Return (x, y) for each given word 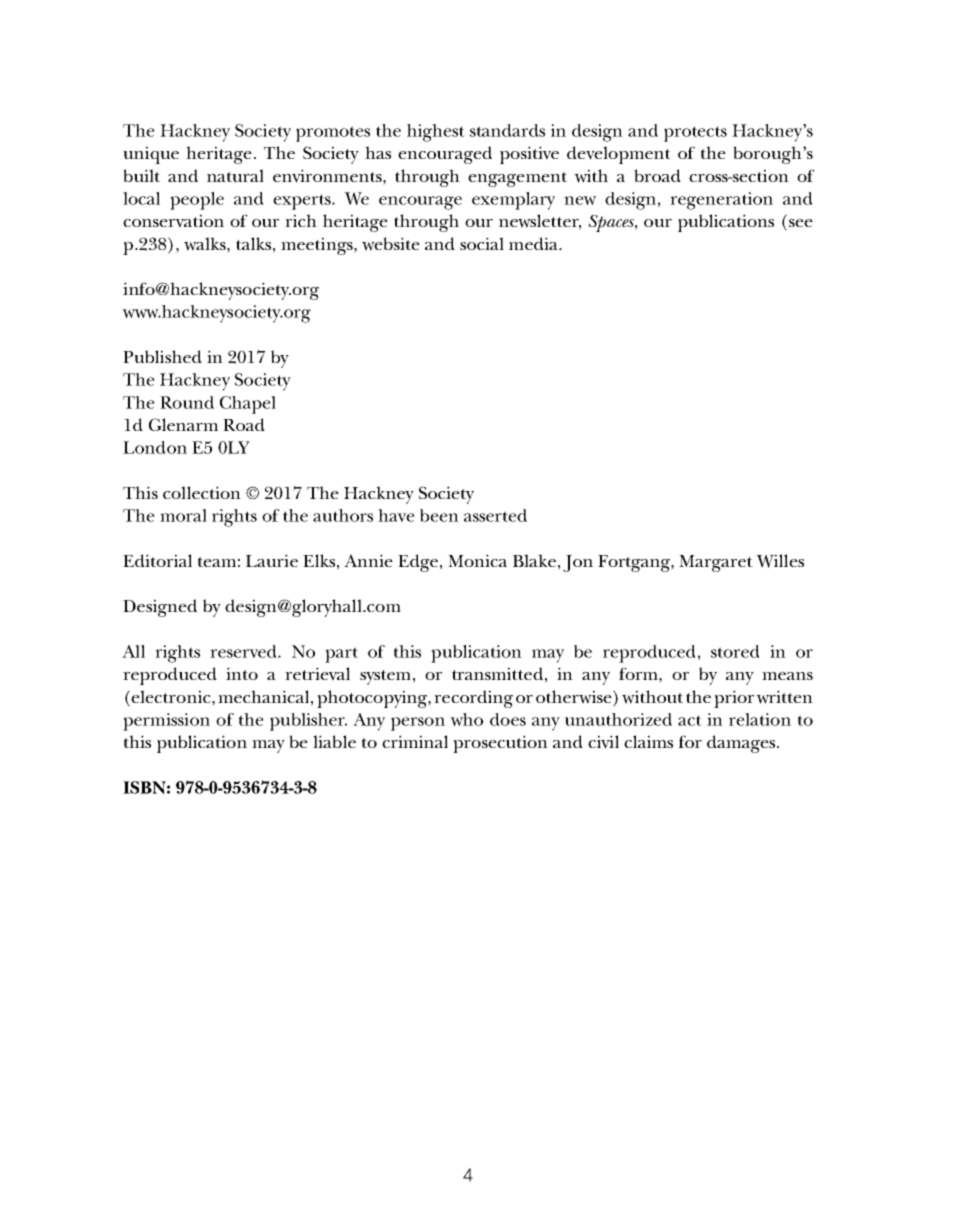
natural (235, 175)
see (799, 224)
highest (436, 133)
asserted (495, 515)
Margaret (716, 563)
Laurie (272, 560)
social (482, 243)
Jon (578, 563)
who (466, 719)
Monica (477, 560)
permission (166, 722)
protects (695, 134)
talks (253, 243)
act (690, 720)
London (155, 447)
